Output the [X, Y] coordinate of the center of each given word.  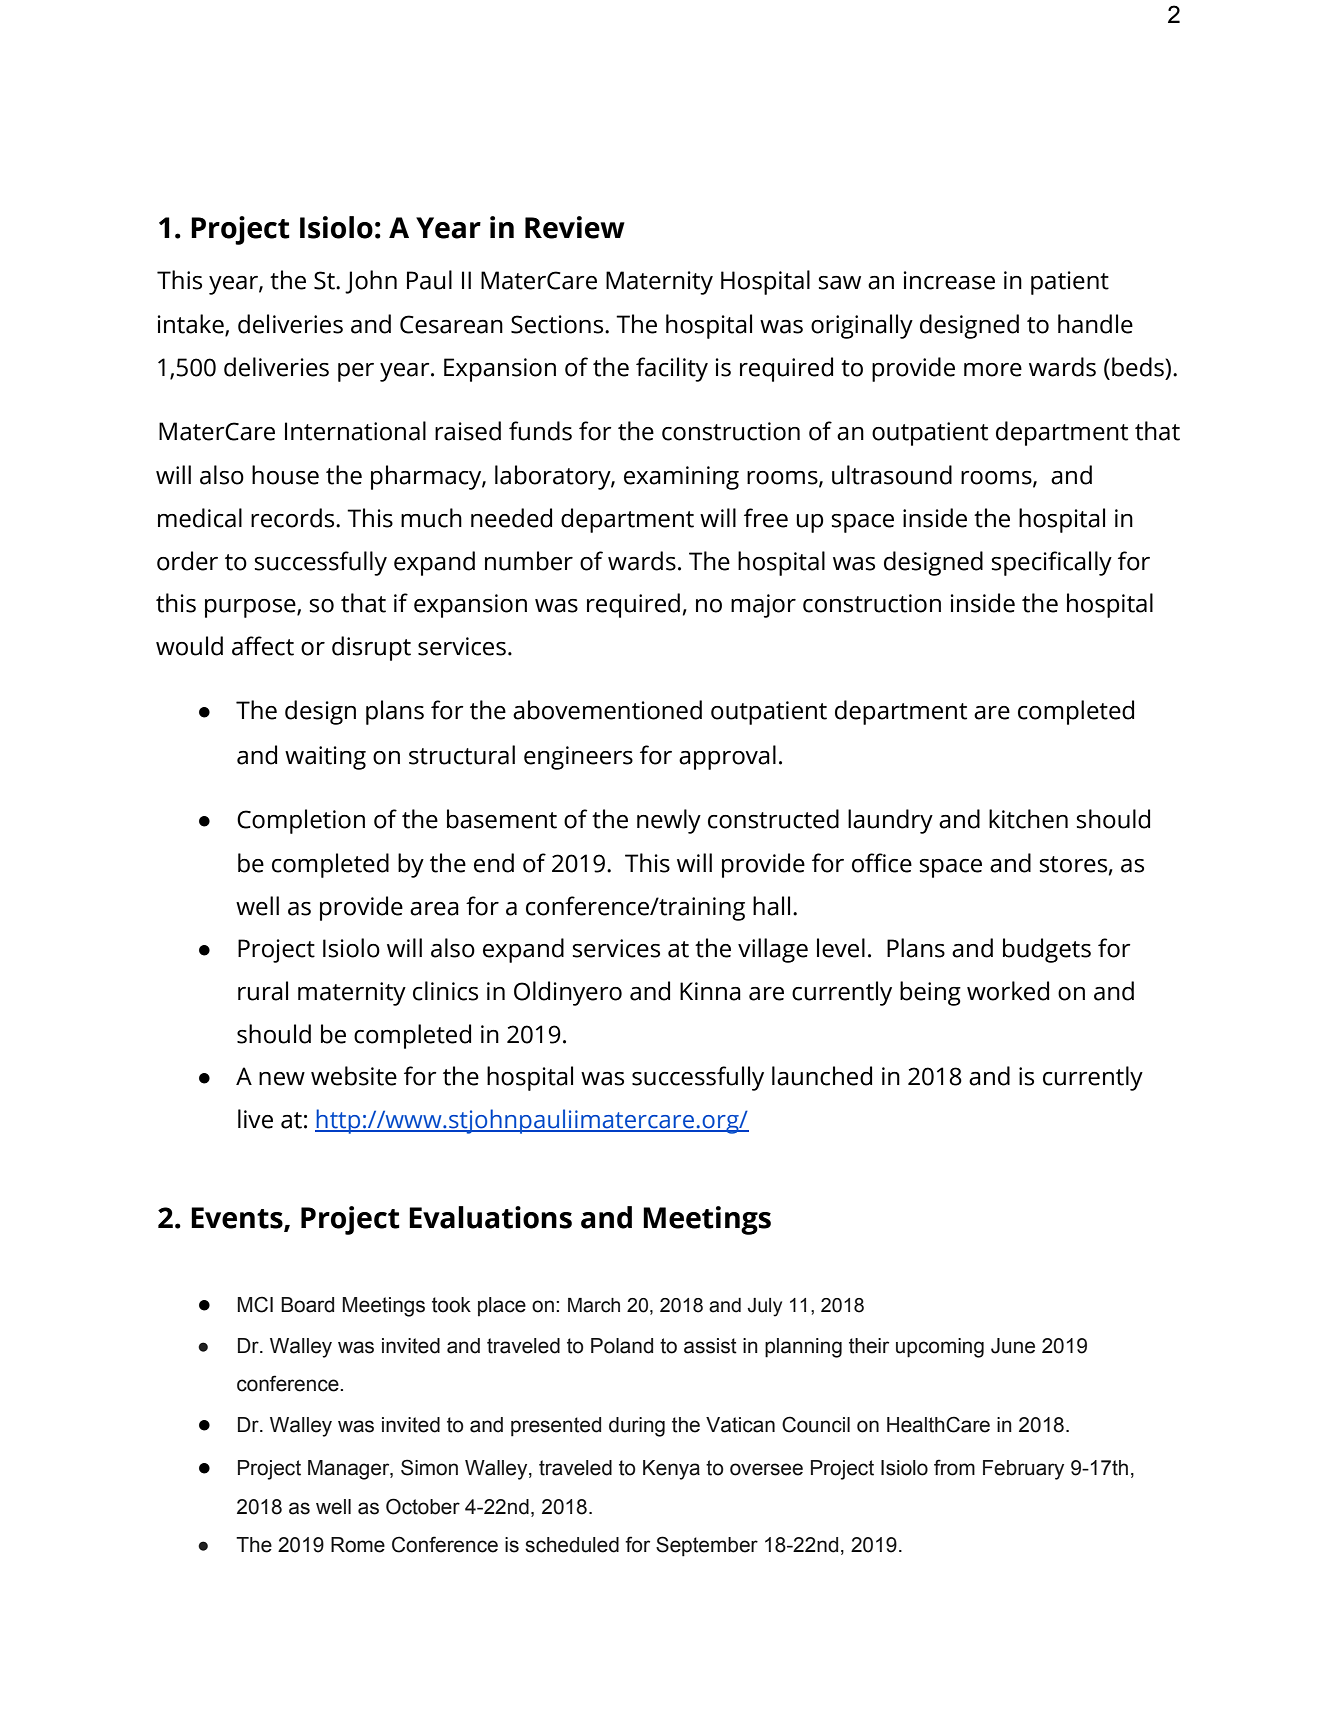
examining [681, 478]
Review [575, 227]
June [1013, 1346]
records [294, 518]
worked [1008, 991]
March [594, 1305]
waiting [325, 758]
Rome [358, 1545]
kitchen [1028, 819]
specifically [1052, 563]
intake [192, 325]
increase [949, 280]
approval [727, 757]
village [773, 950]
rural [263, 991]
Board [307, 1305]
